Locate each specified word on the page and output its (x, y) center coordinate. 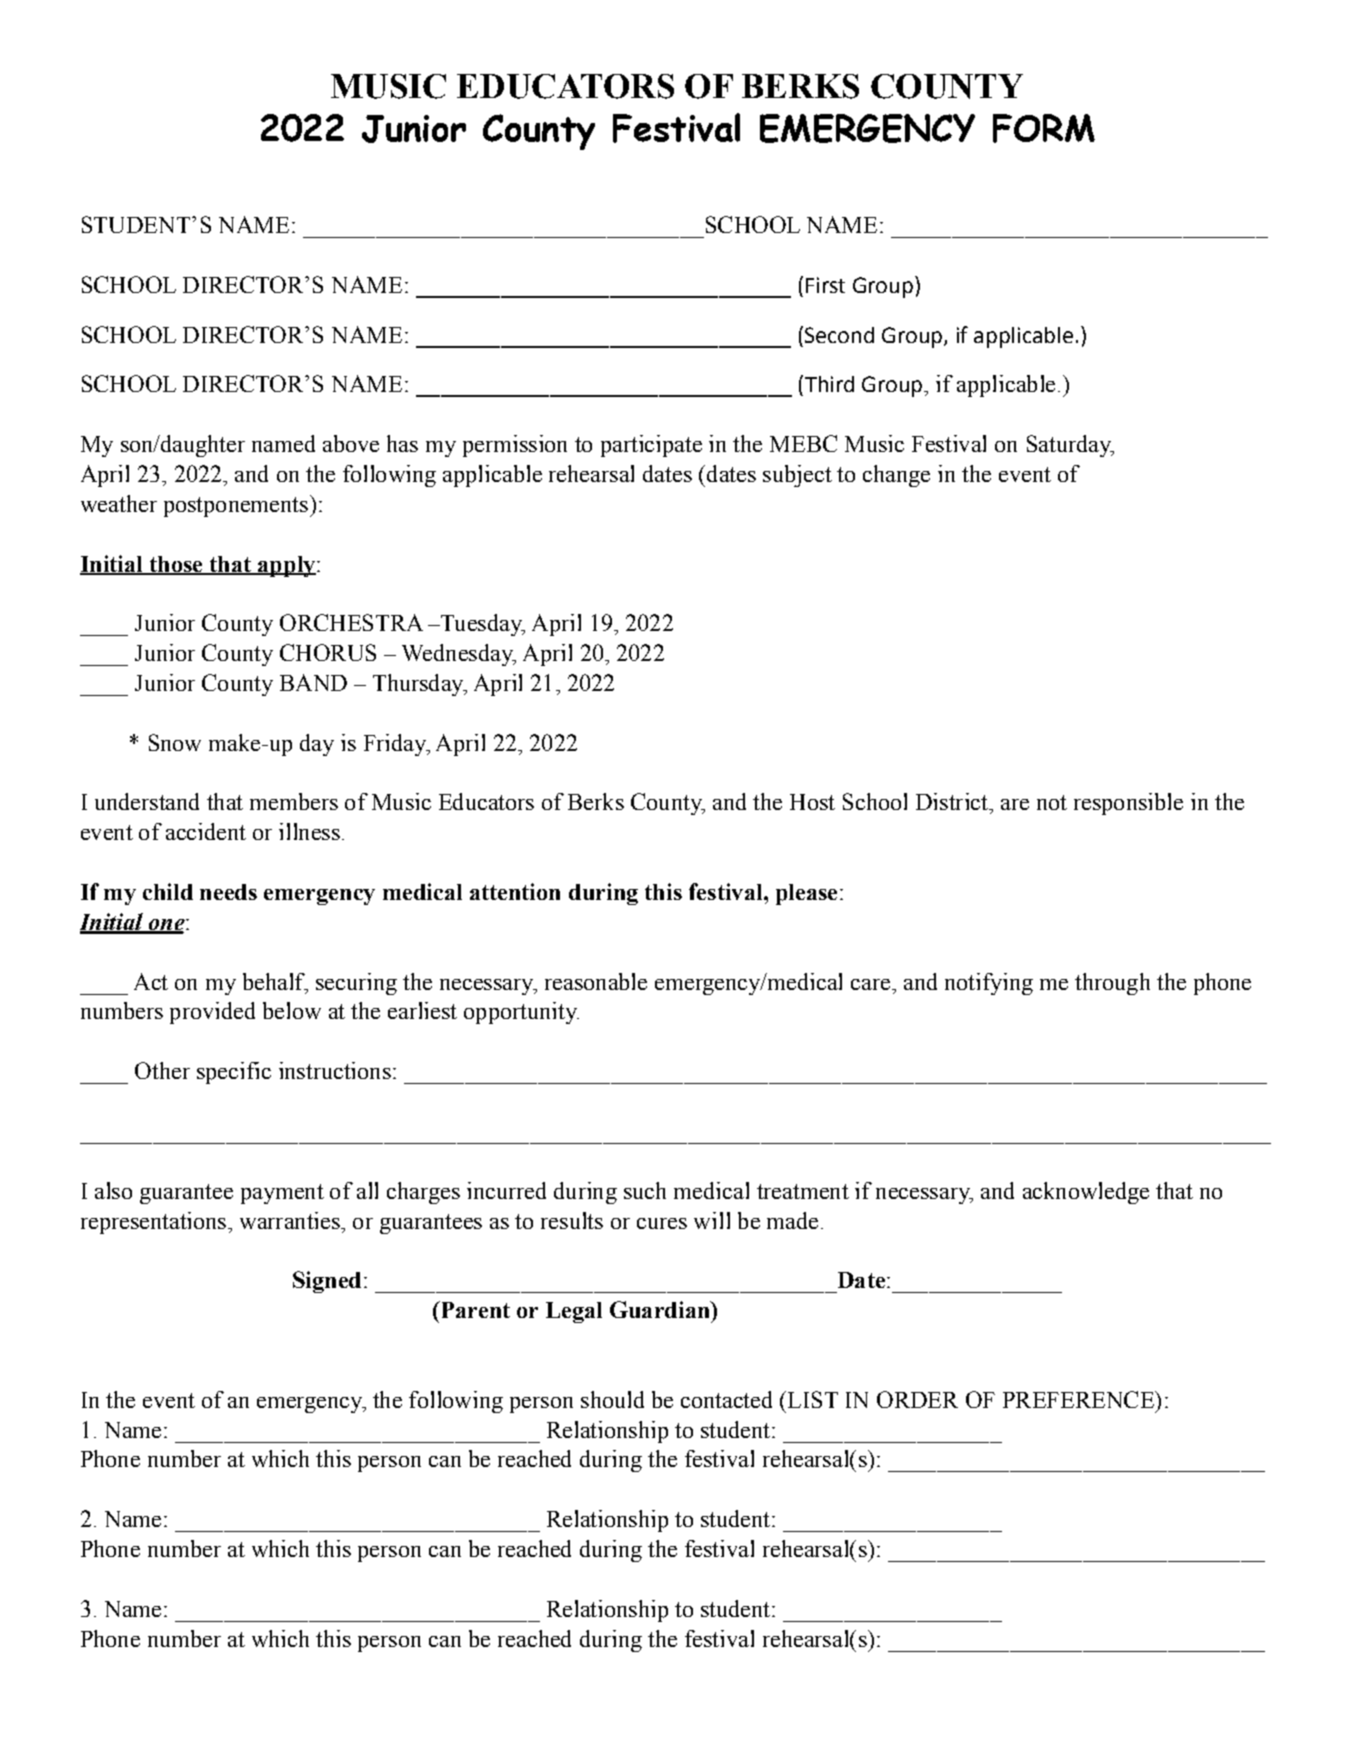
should (612, 1399)
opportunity (521, 1013)
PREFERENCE (1079, 1399)
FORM (1044, 128)
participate (651, 446)
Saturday (1070, 446)
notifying (989, 984)
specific (234, 1073)
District (953, 801)
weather (119, 503)
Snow (175, 742)
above (351, 443)
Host (812, 802)
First (825, 285)
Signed (327, 1282)
